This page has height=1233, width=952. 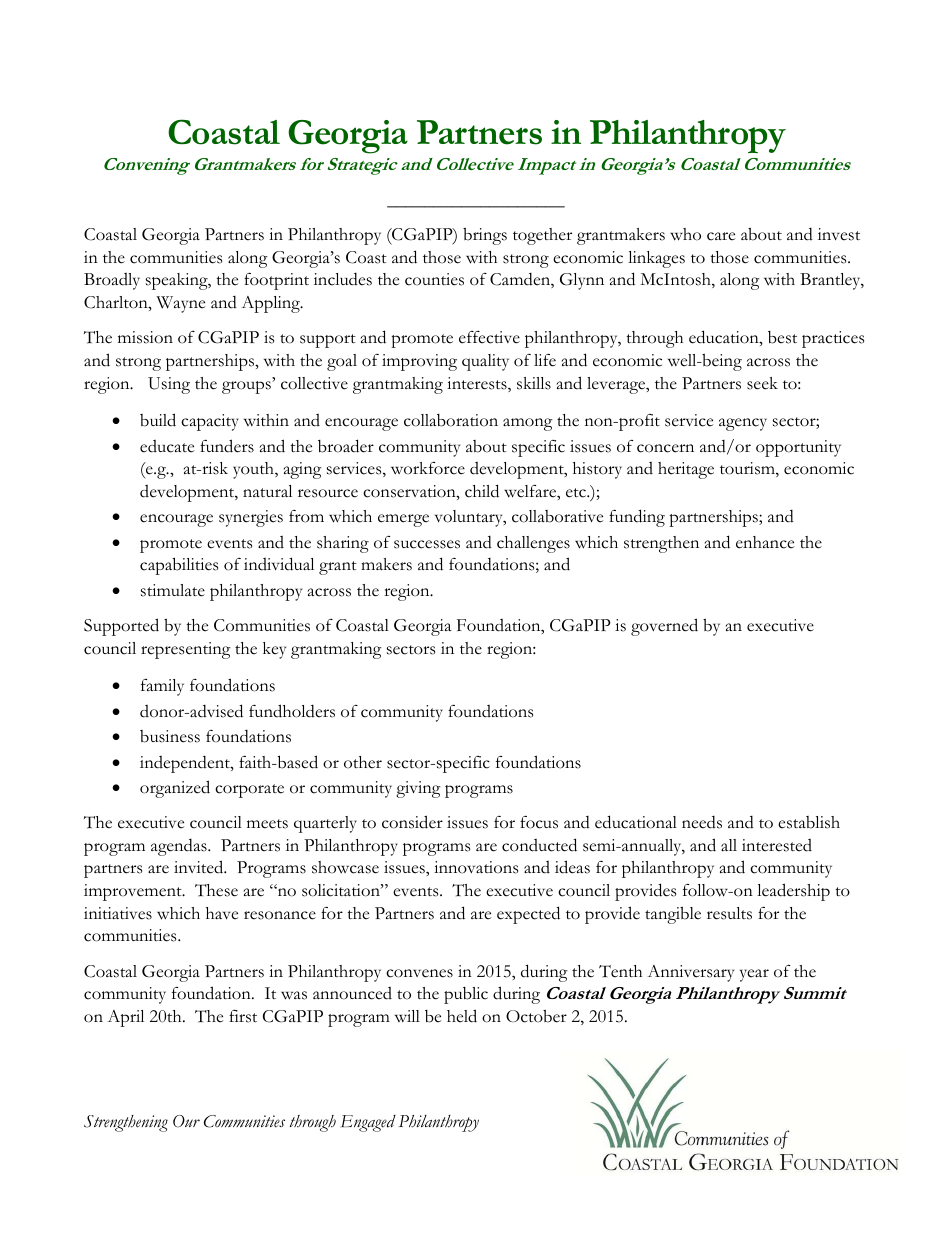 I want to click on consider, so click(x=412, y=822).
